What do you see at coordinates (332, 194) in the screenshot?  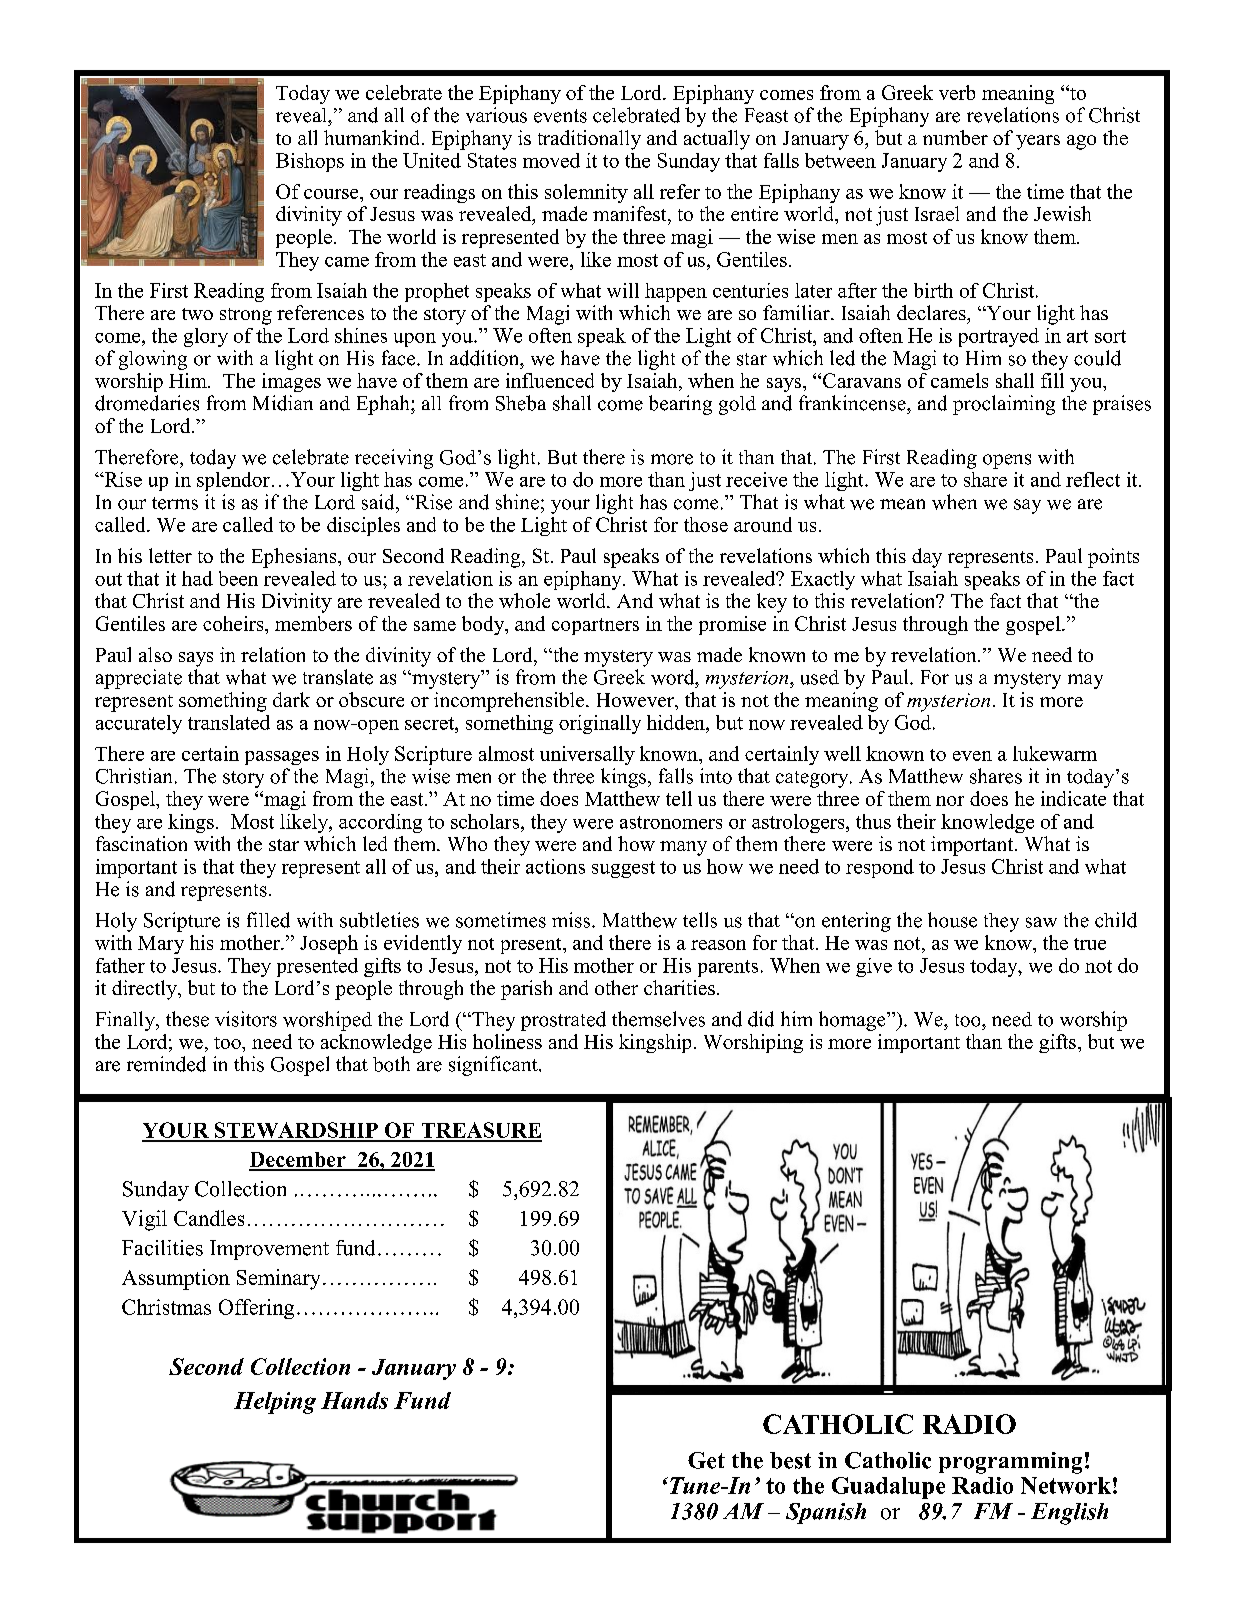 I see `course` at bounding box center [332, 194].
